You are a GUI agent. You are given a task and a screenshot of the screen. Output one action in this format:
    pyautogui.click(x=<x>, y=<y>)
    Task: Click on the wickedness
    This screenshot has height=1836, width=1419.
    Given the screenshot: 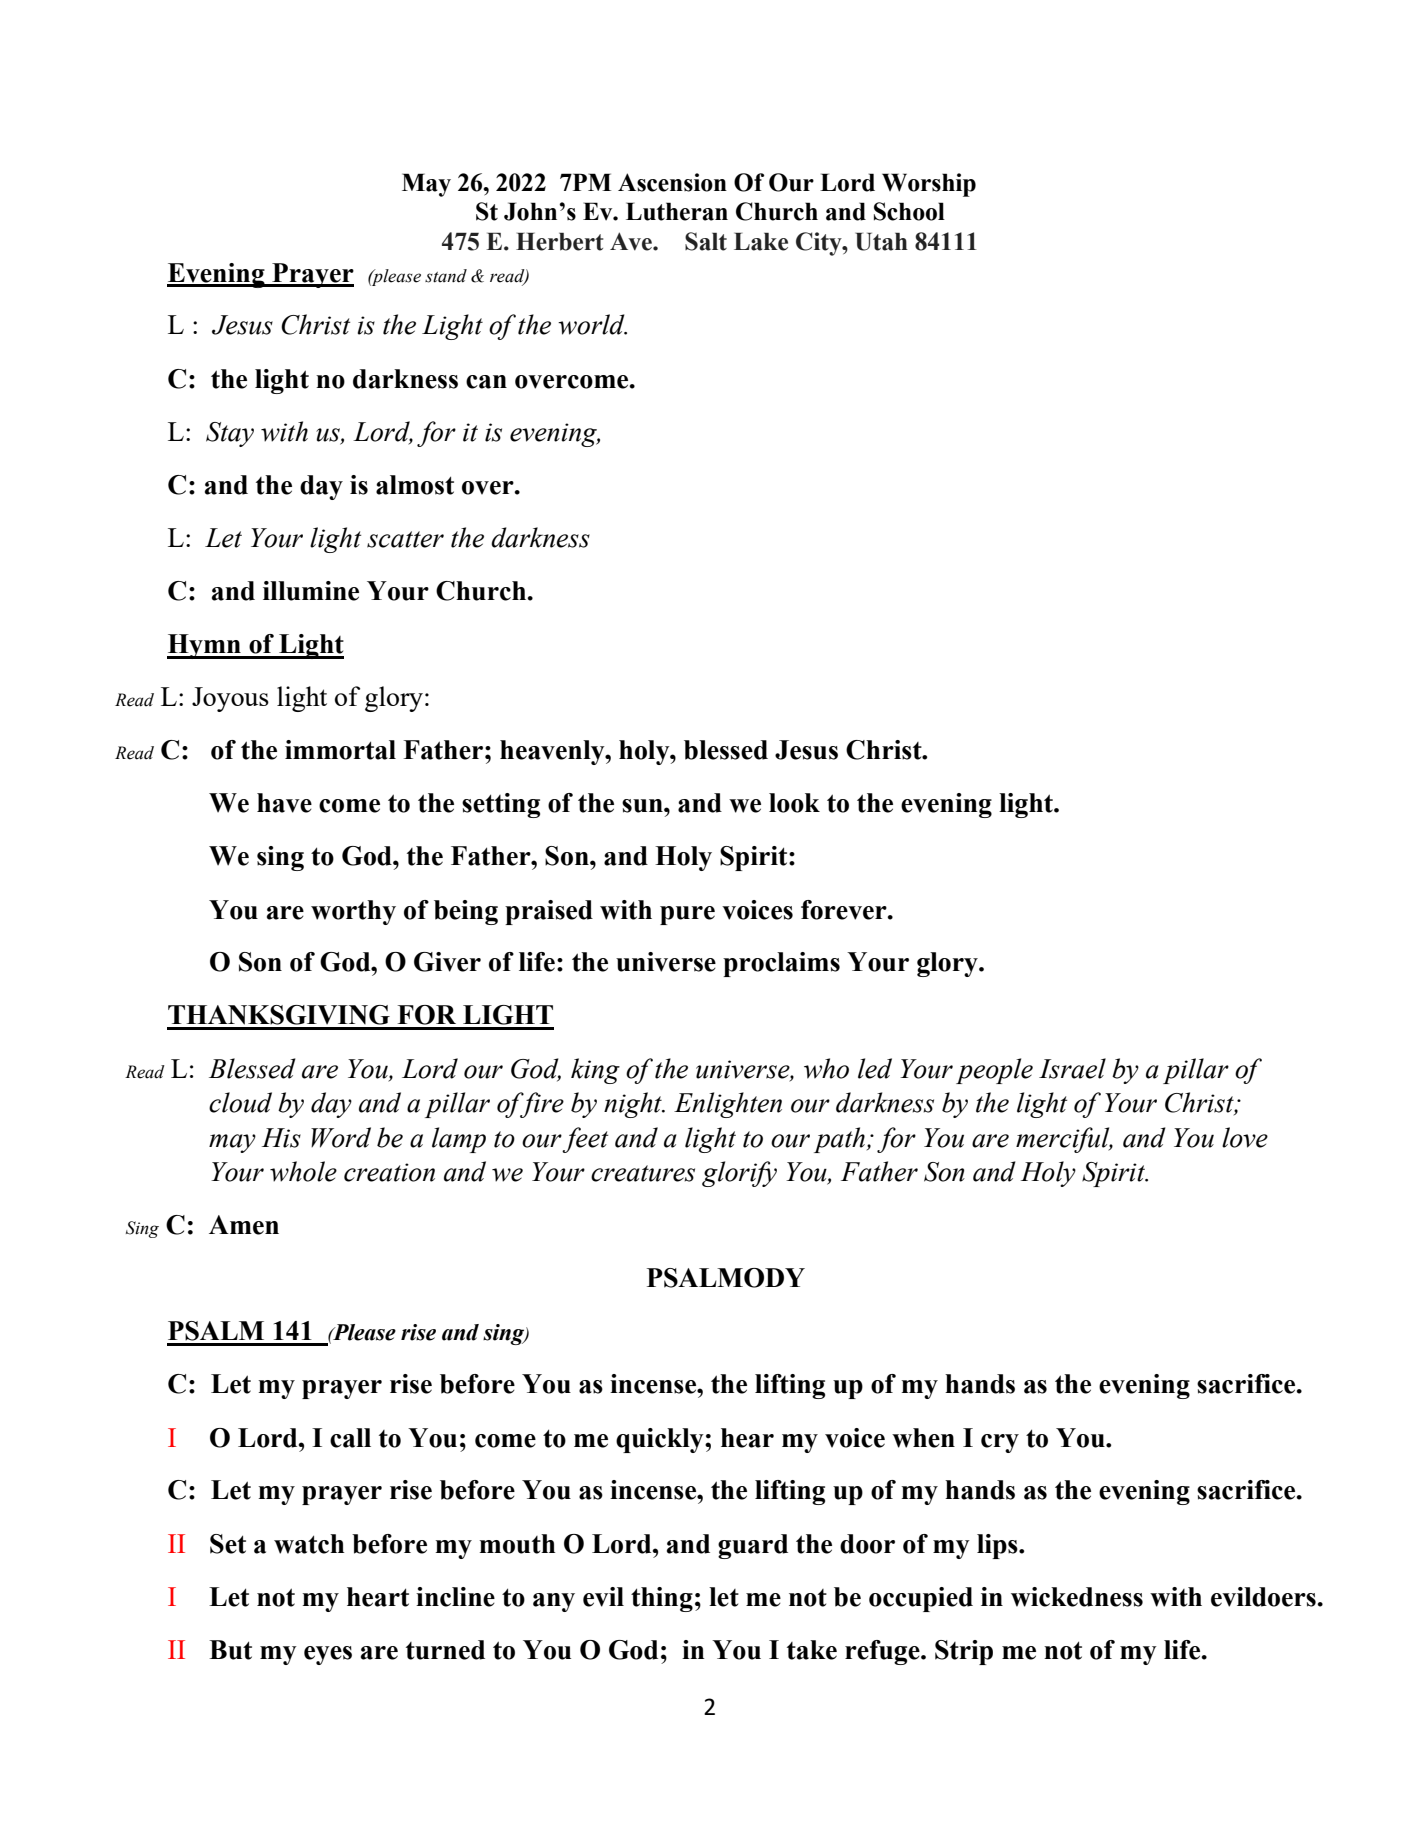 What is the action you would take?
    pyautogui.click(x=1077, y=1597)
